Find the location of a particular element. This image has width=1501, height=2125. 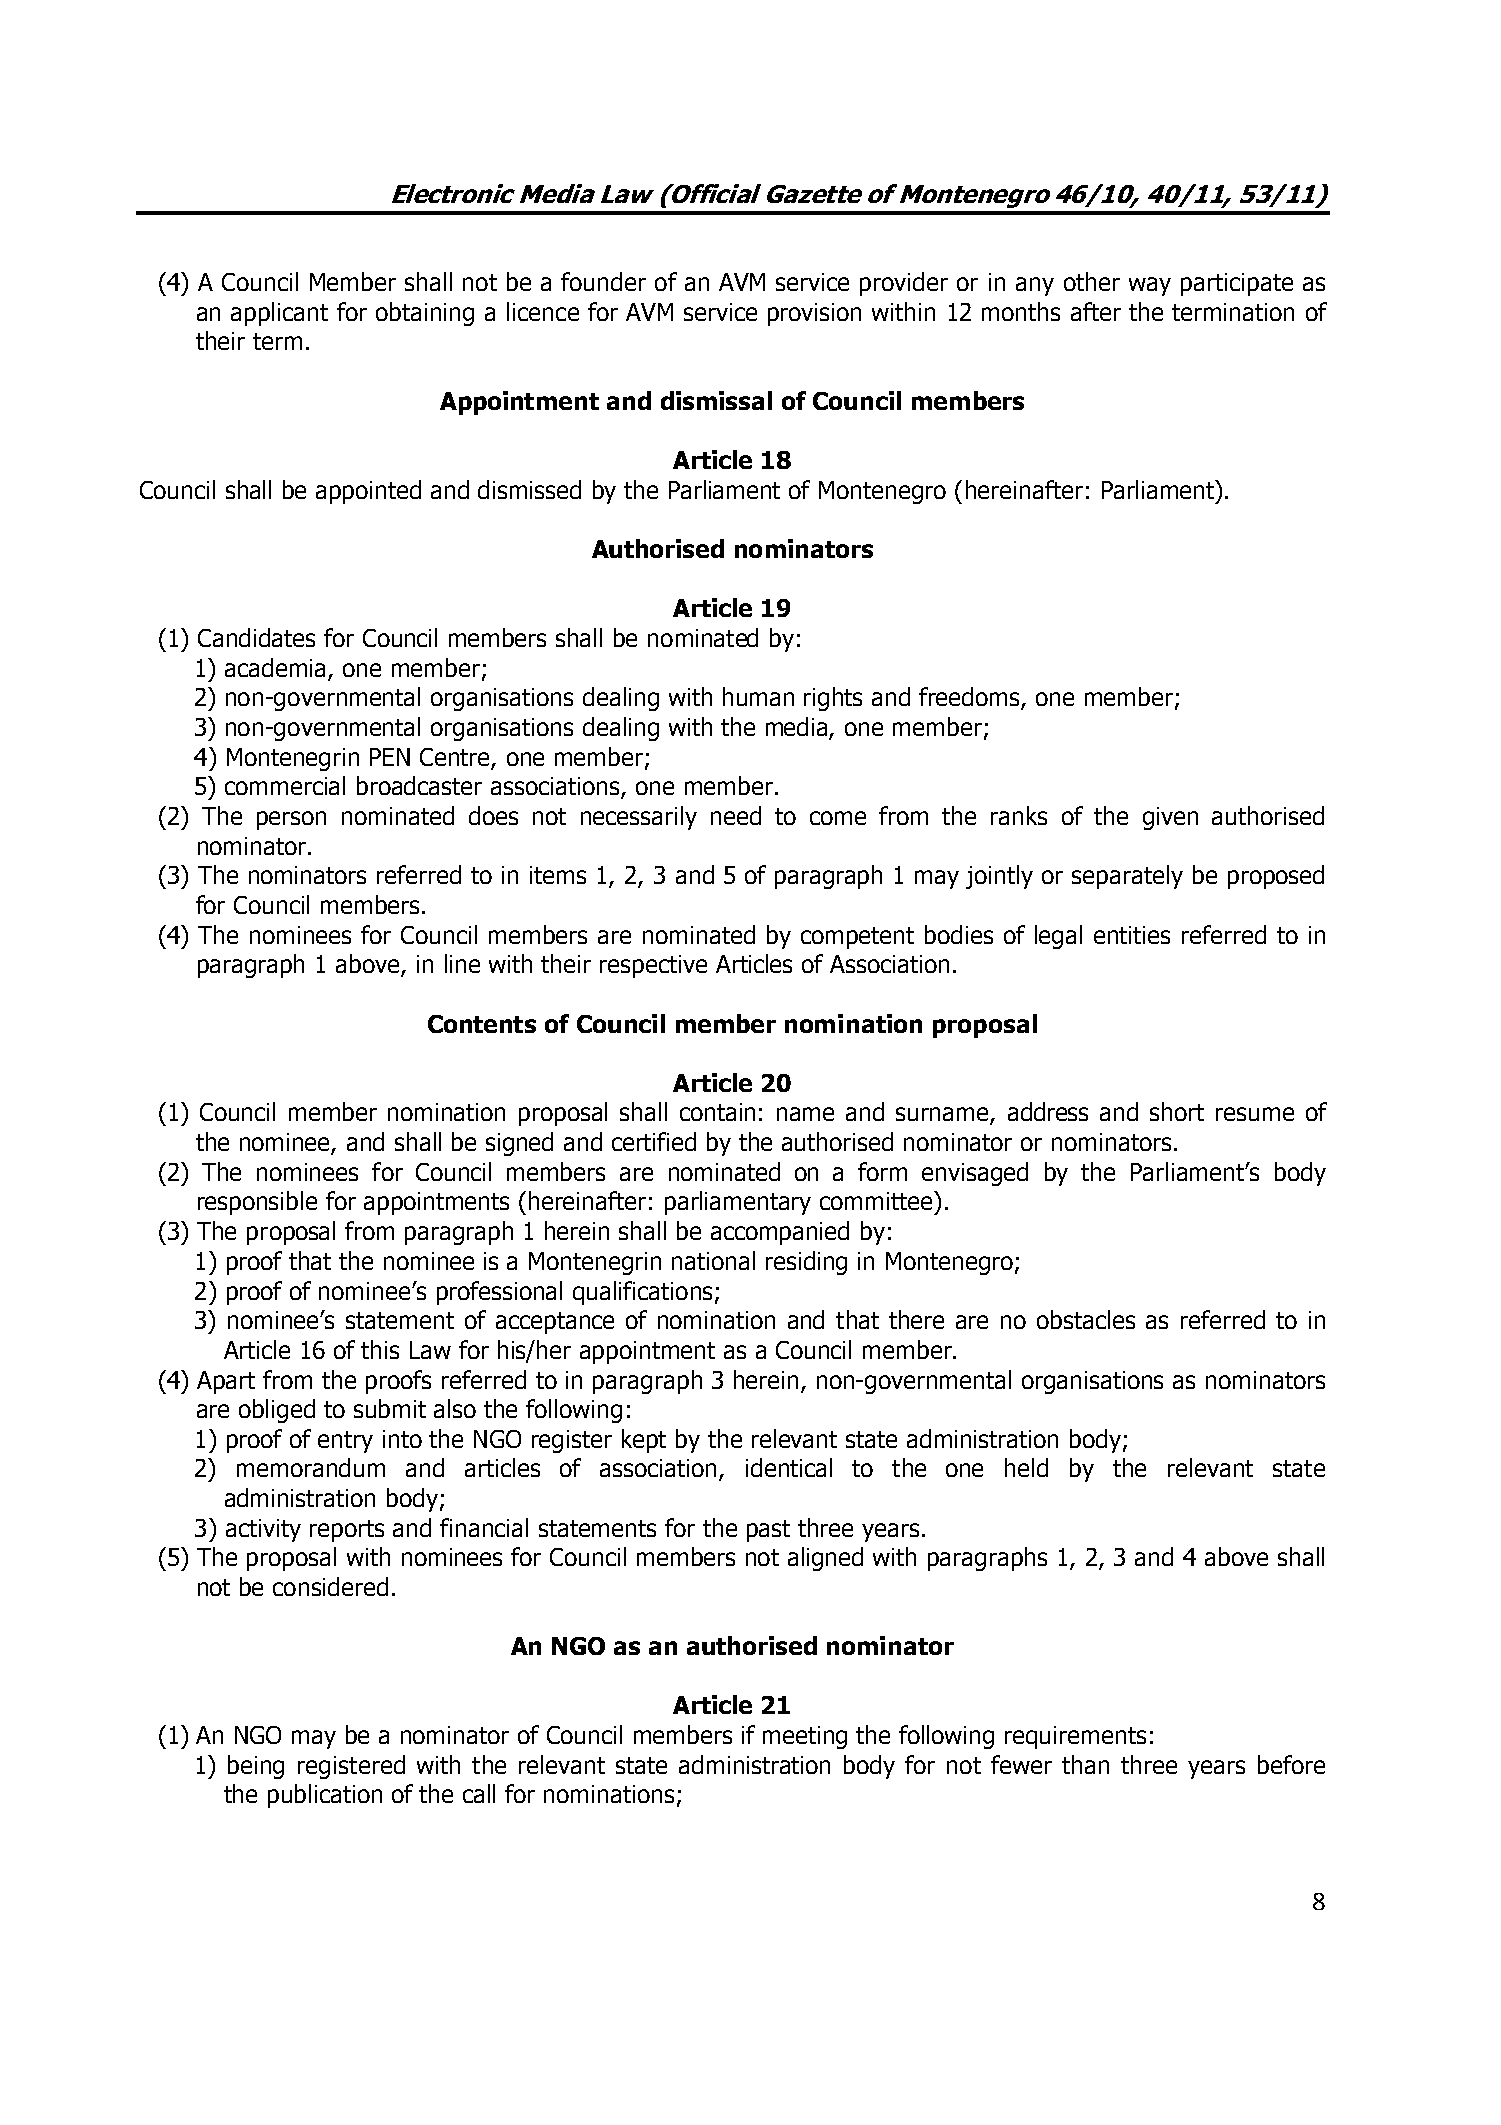

way is located at coordinates (1150, 286).
